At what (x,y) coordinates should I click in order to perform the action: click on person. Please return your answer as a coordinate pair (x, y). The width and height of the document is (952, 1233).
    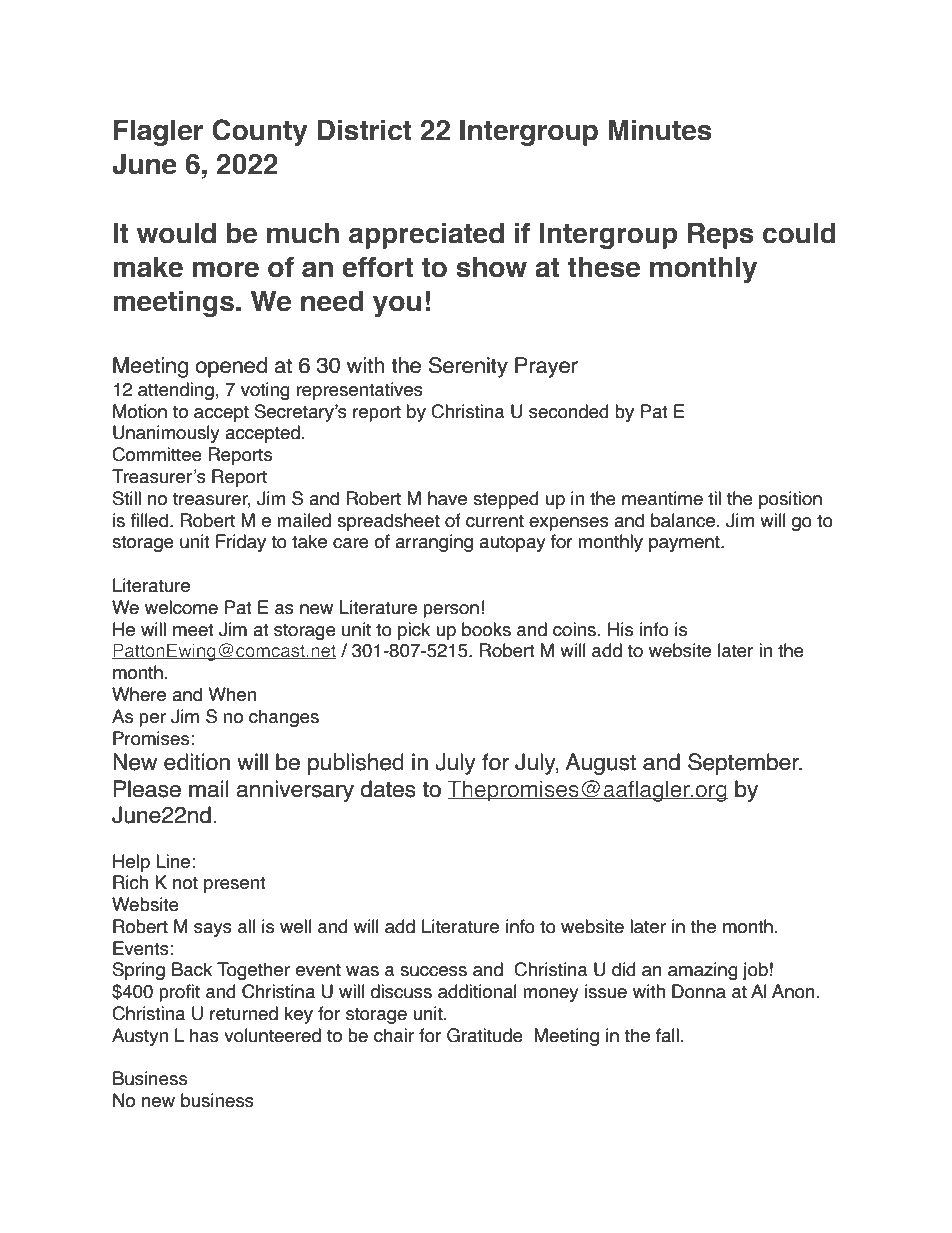
    Looking at the image, I should click on (451, 611).
